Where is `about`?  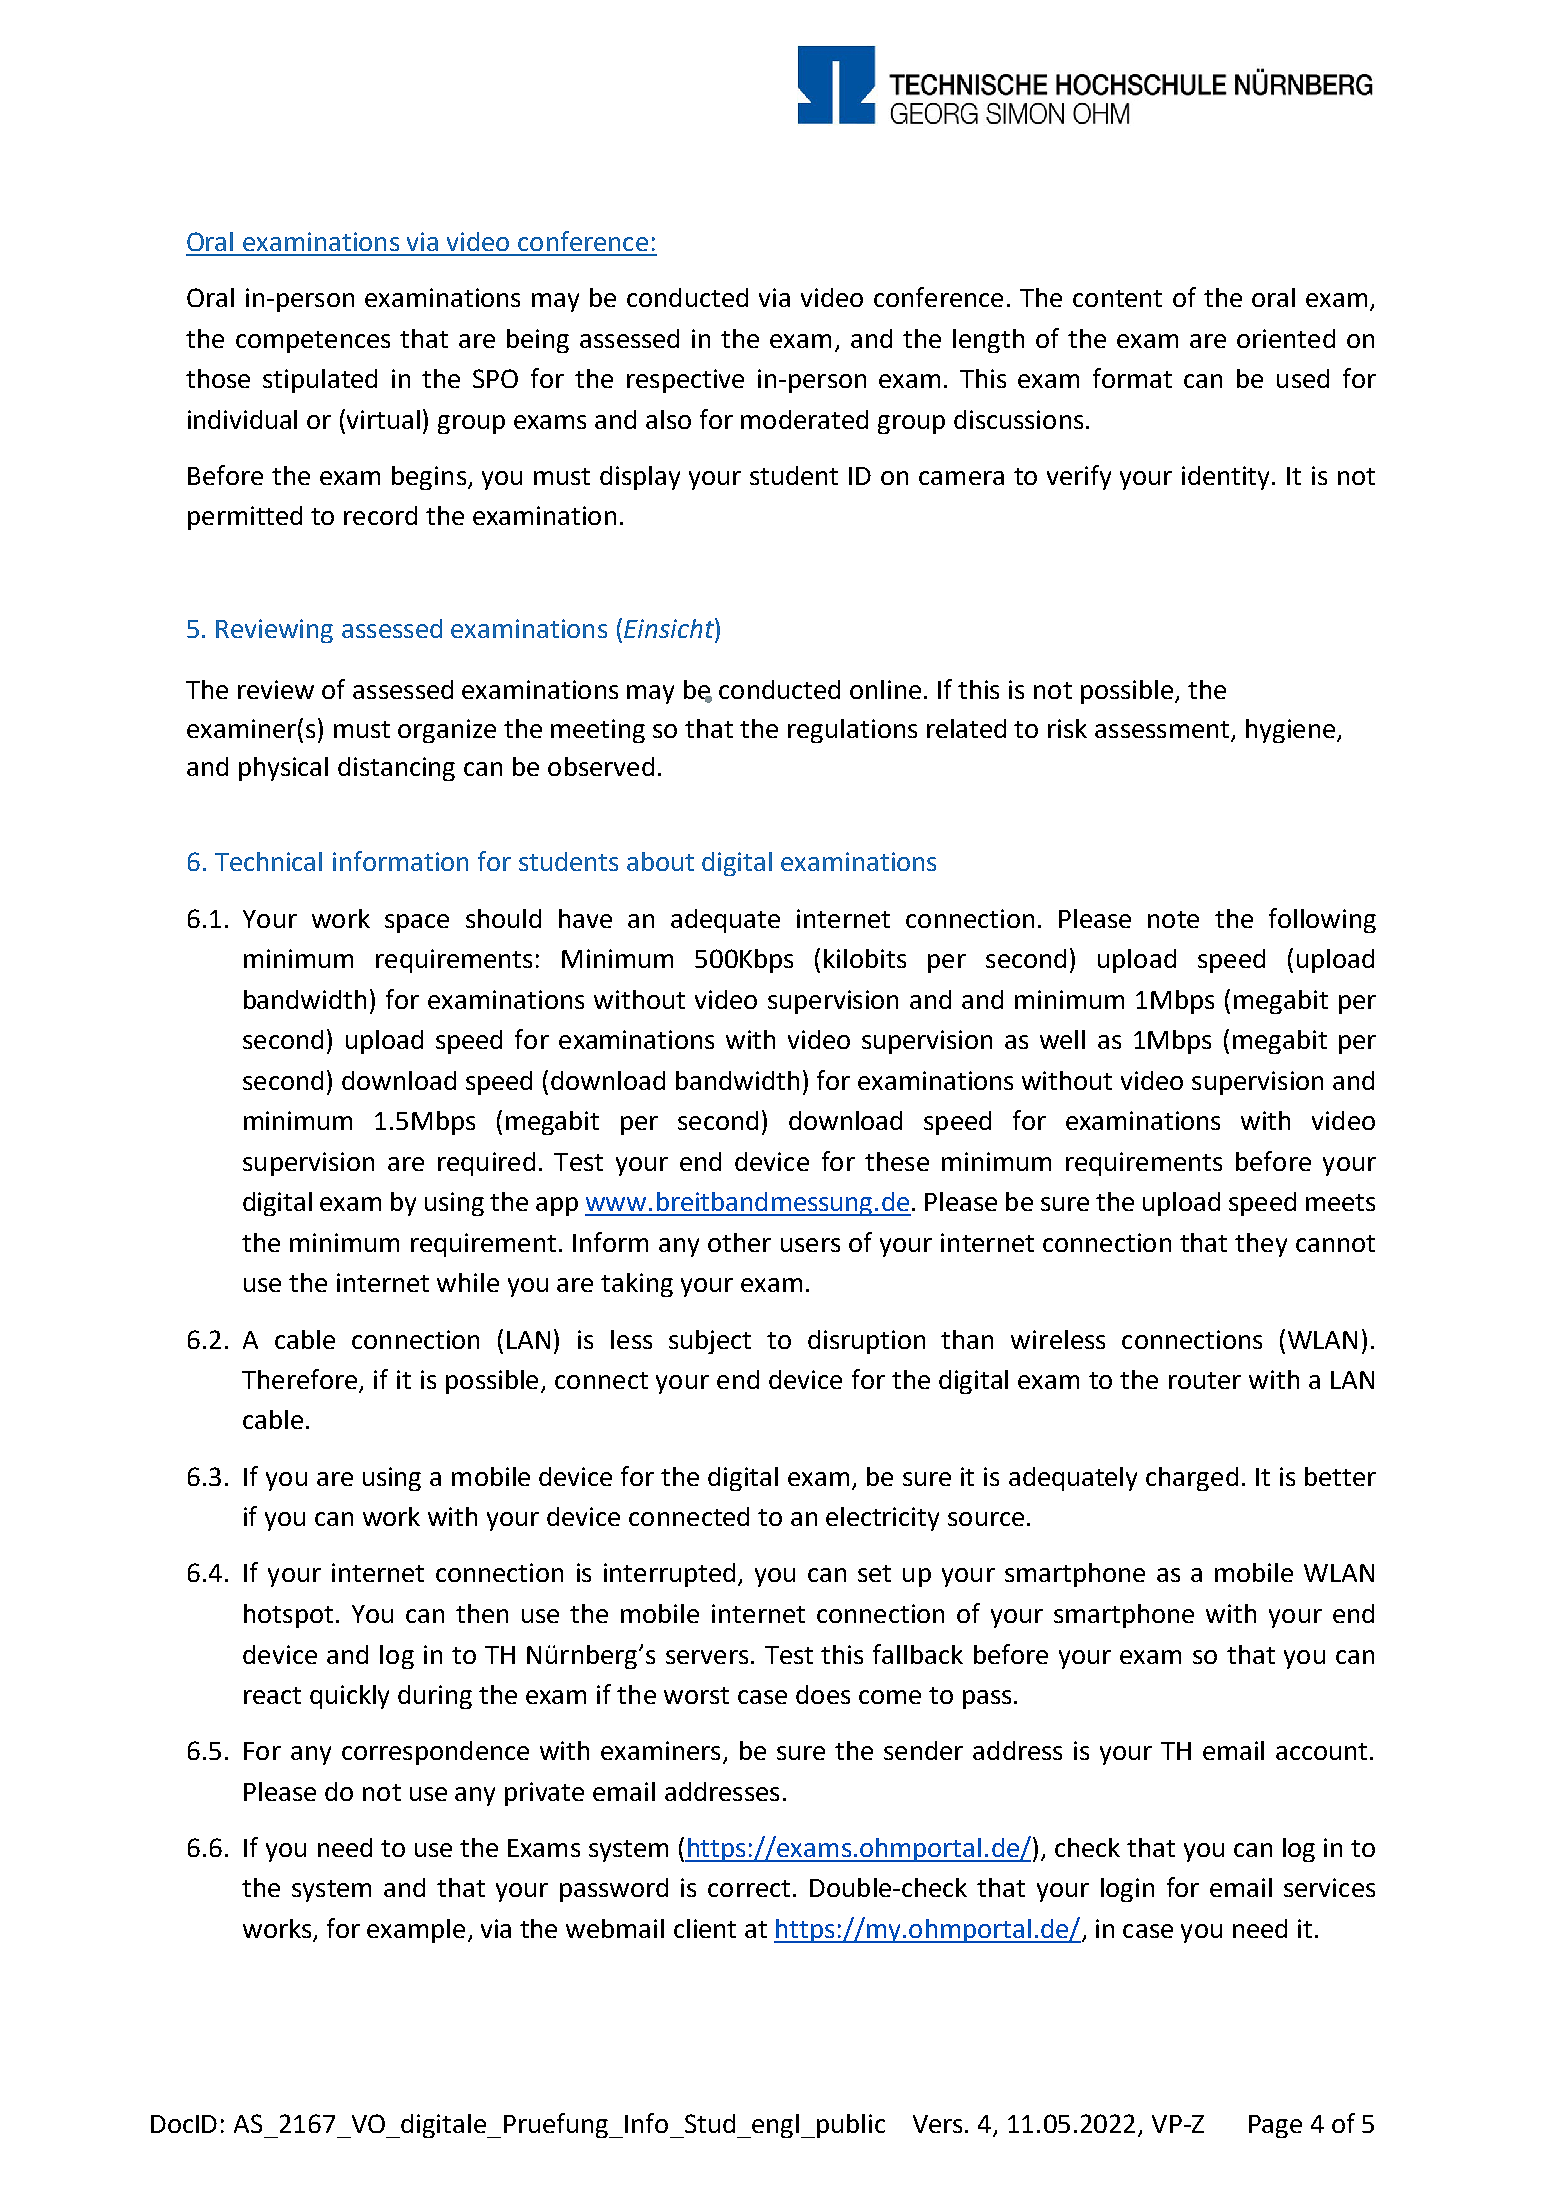
about is located at coordinates (660, 861).
